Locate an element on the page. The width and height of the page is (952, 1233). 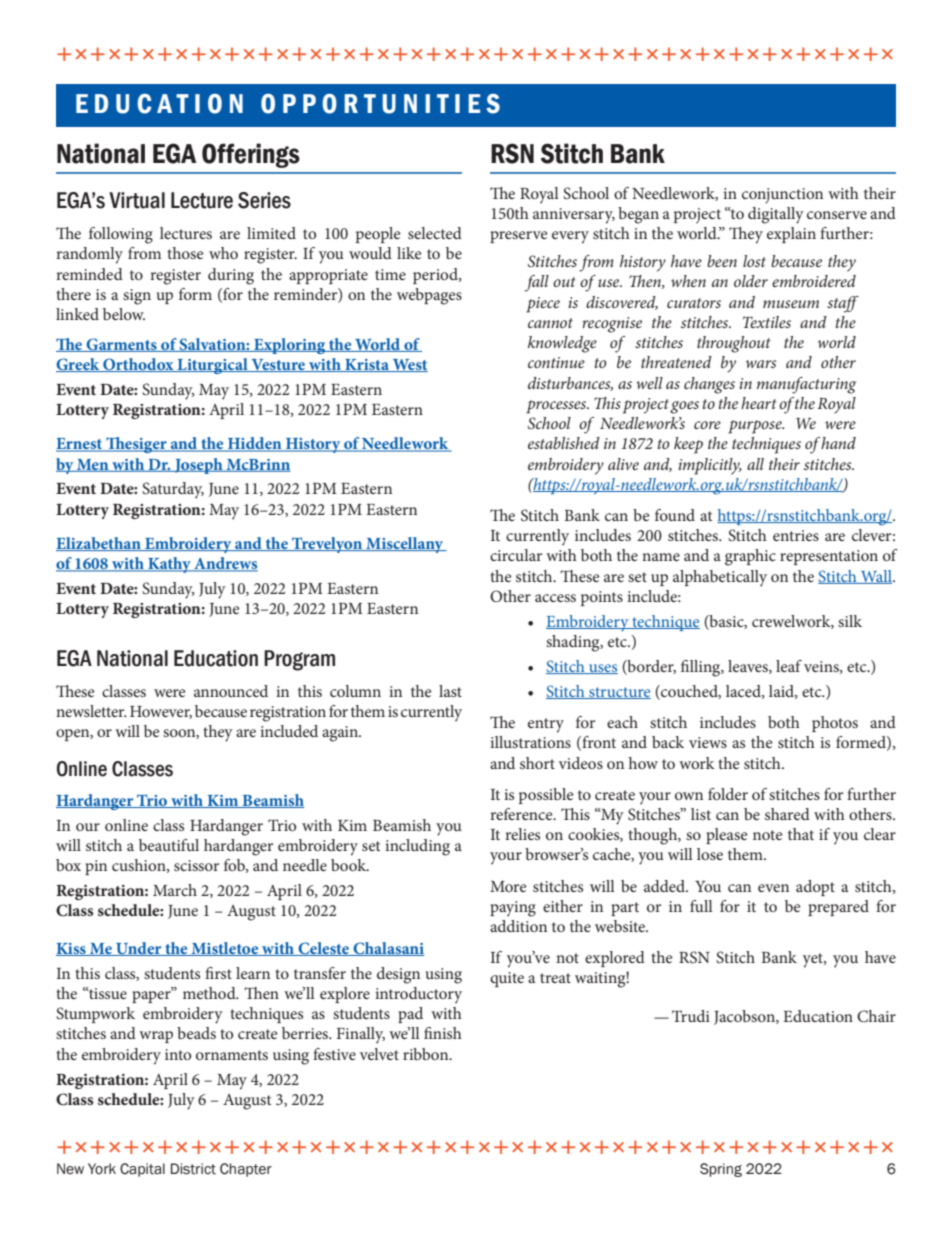
finish is located at coordinates (443, 1033).
